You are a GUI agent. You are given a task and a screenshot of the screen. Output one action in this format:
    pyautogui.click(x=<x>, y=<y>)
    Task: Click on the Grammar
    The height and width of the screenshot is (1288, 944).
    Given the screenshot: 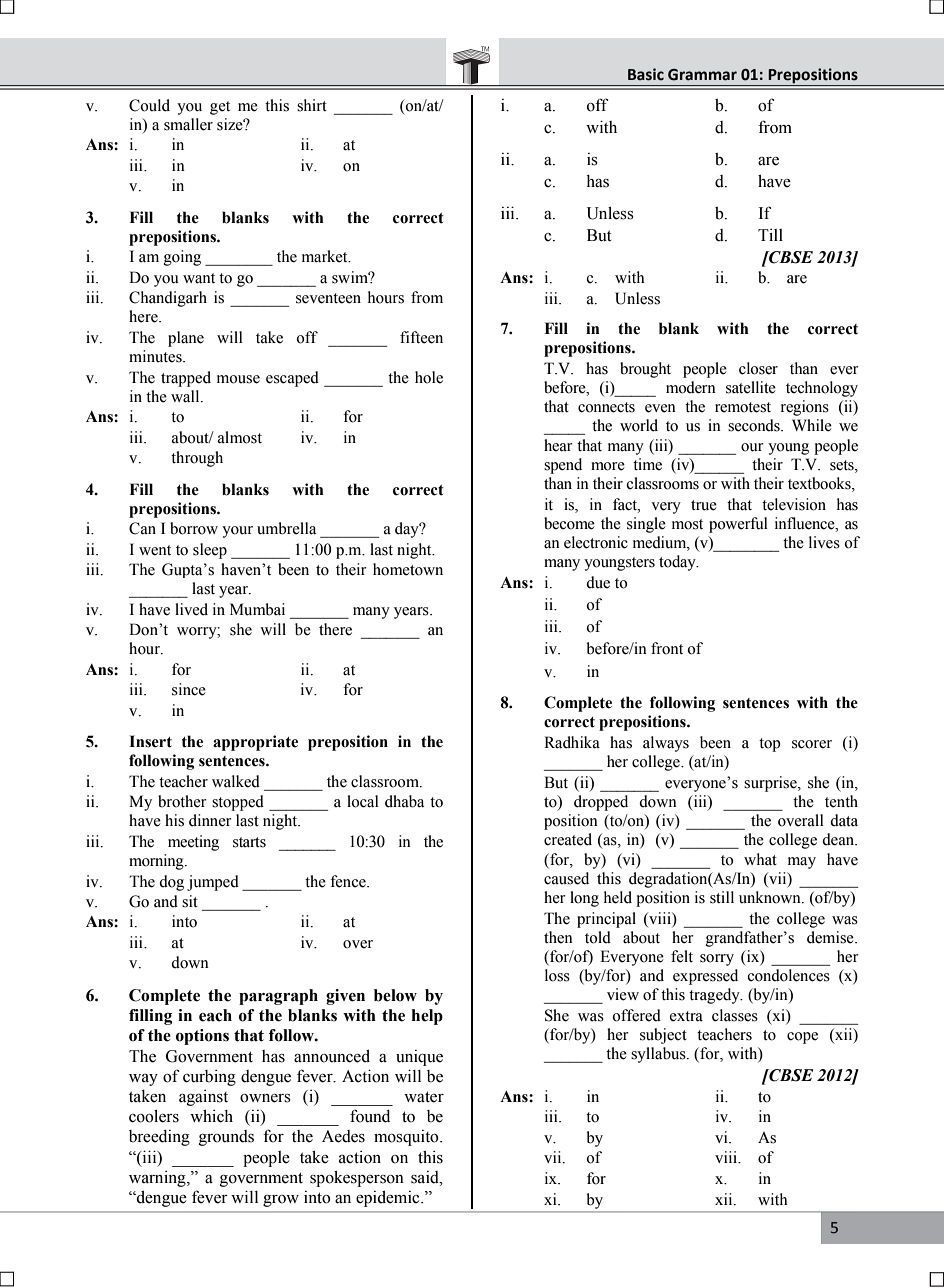 What is the action you would take?
    pyautogui.click(x=702, y=75)
